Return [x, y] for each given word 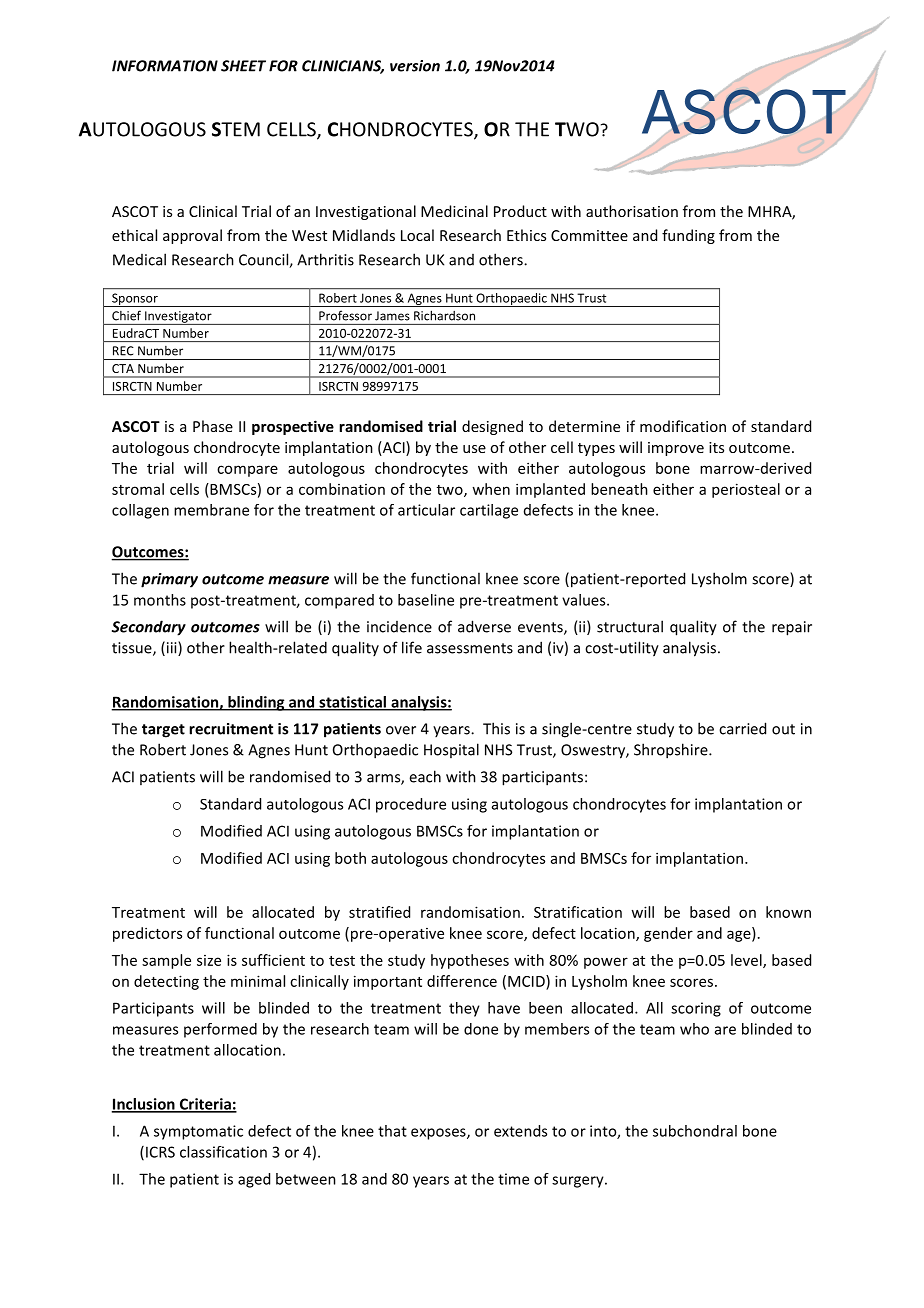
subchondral [695, 1131]
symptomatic [198, 1132]
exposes [439, 1134]
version [415, 66]
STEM [236, 129]
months [160, 600]
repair [792, 628]
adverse [484, 626]
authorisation [632, 211]
